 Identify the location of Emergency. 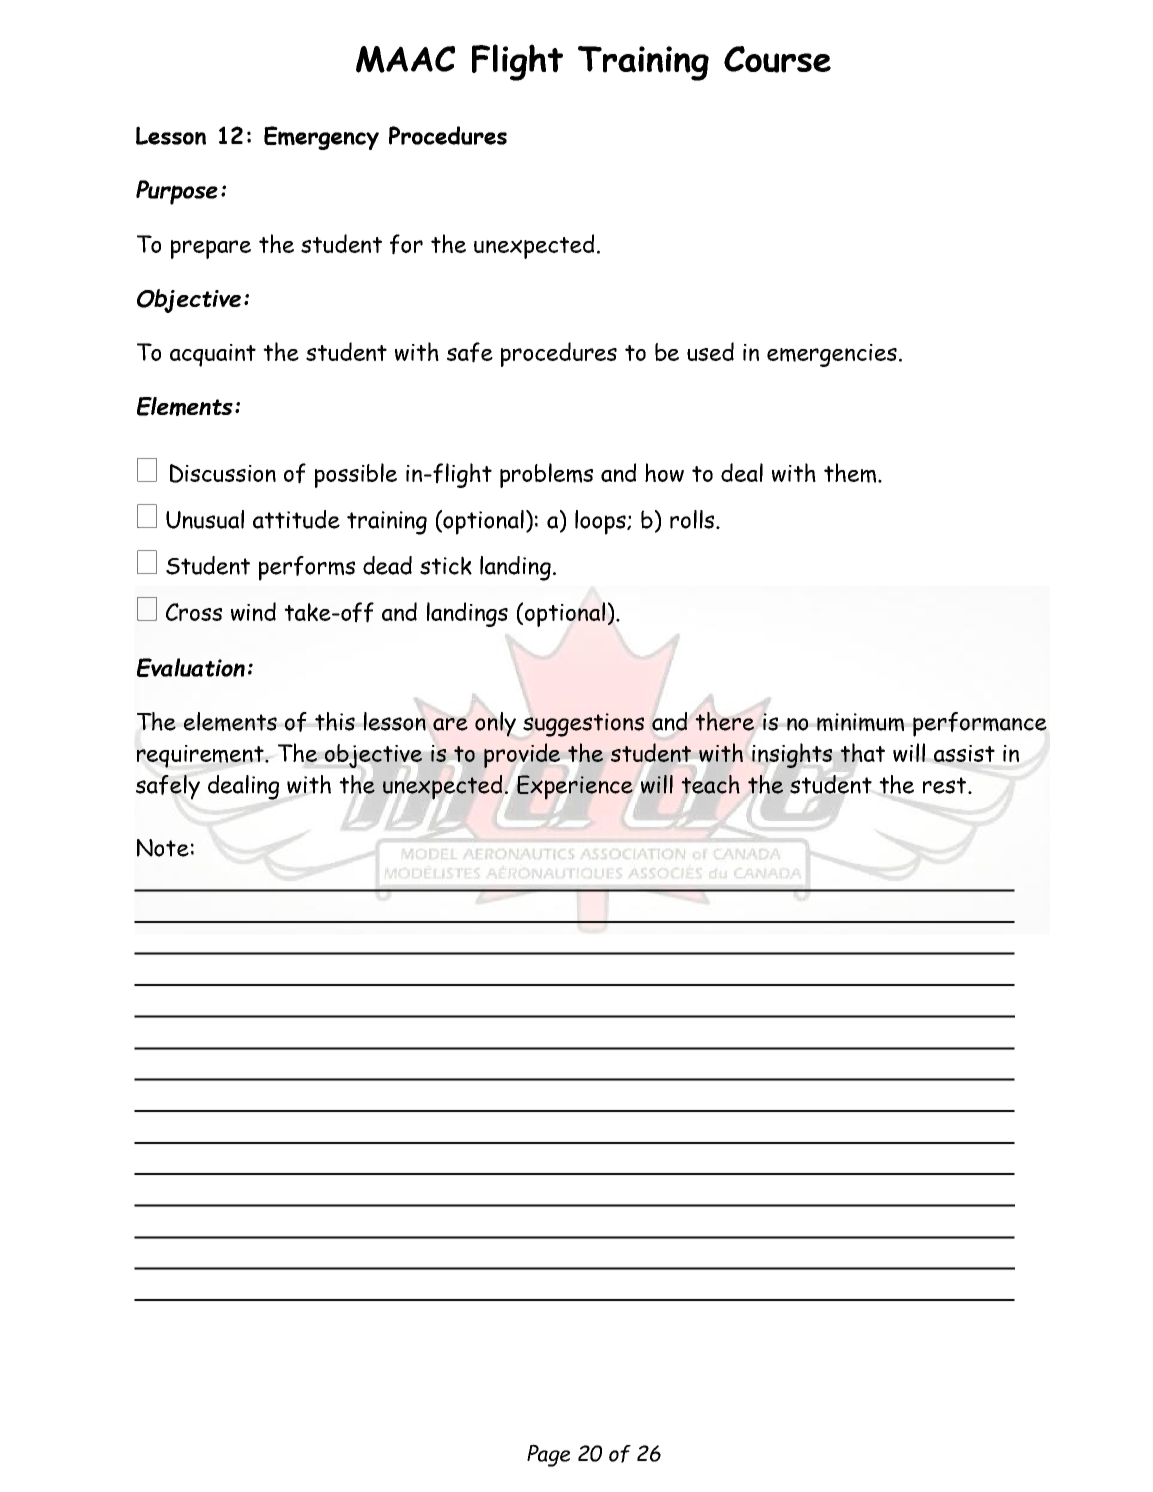
(321, 138).
